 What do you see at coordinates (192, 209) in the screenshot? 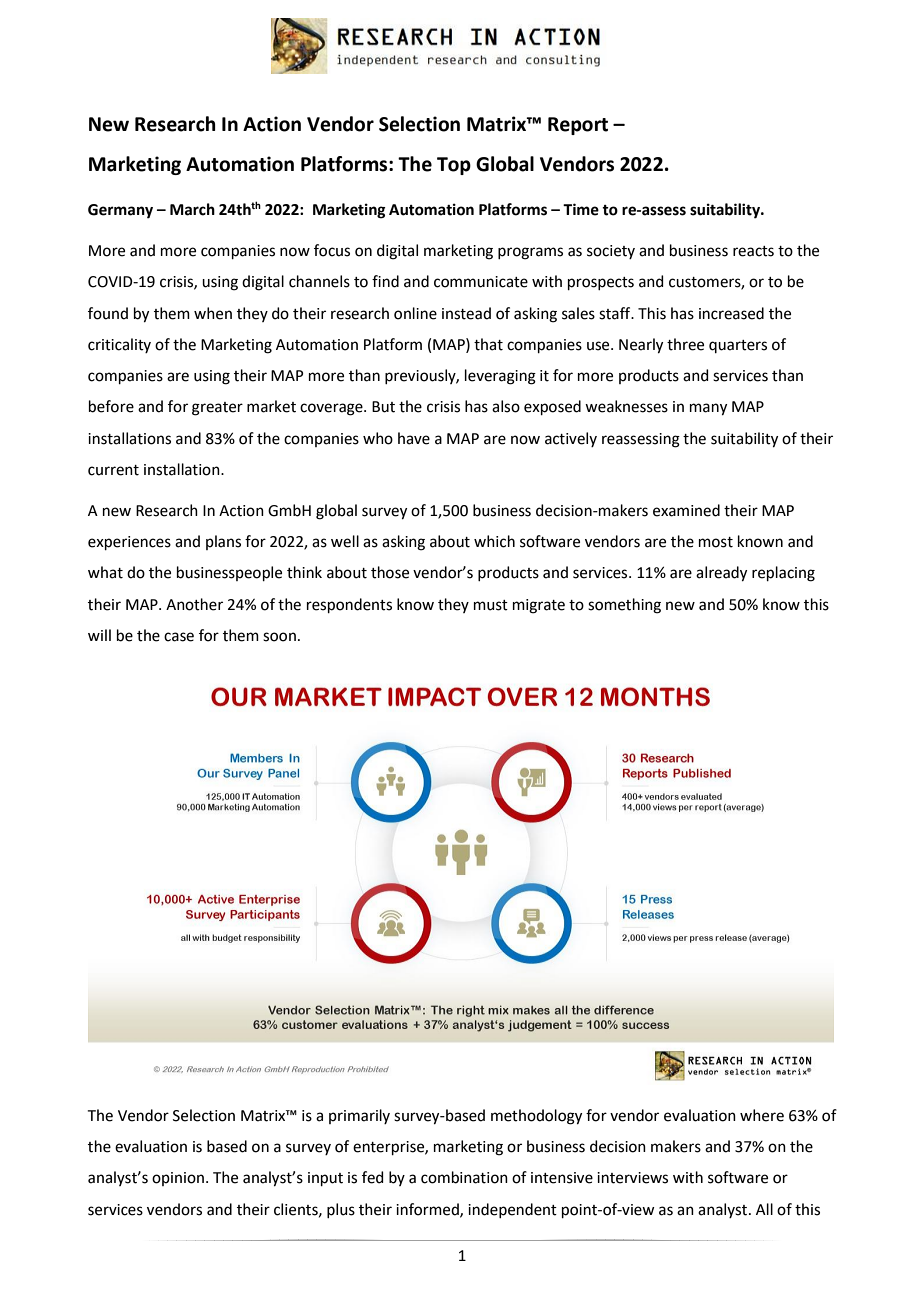
I see `March` at bounding box center [192, 209].
